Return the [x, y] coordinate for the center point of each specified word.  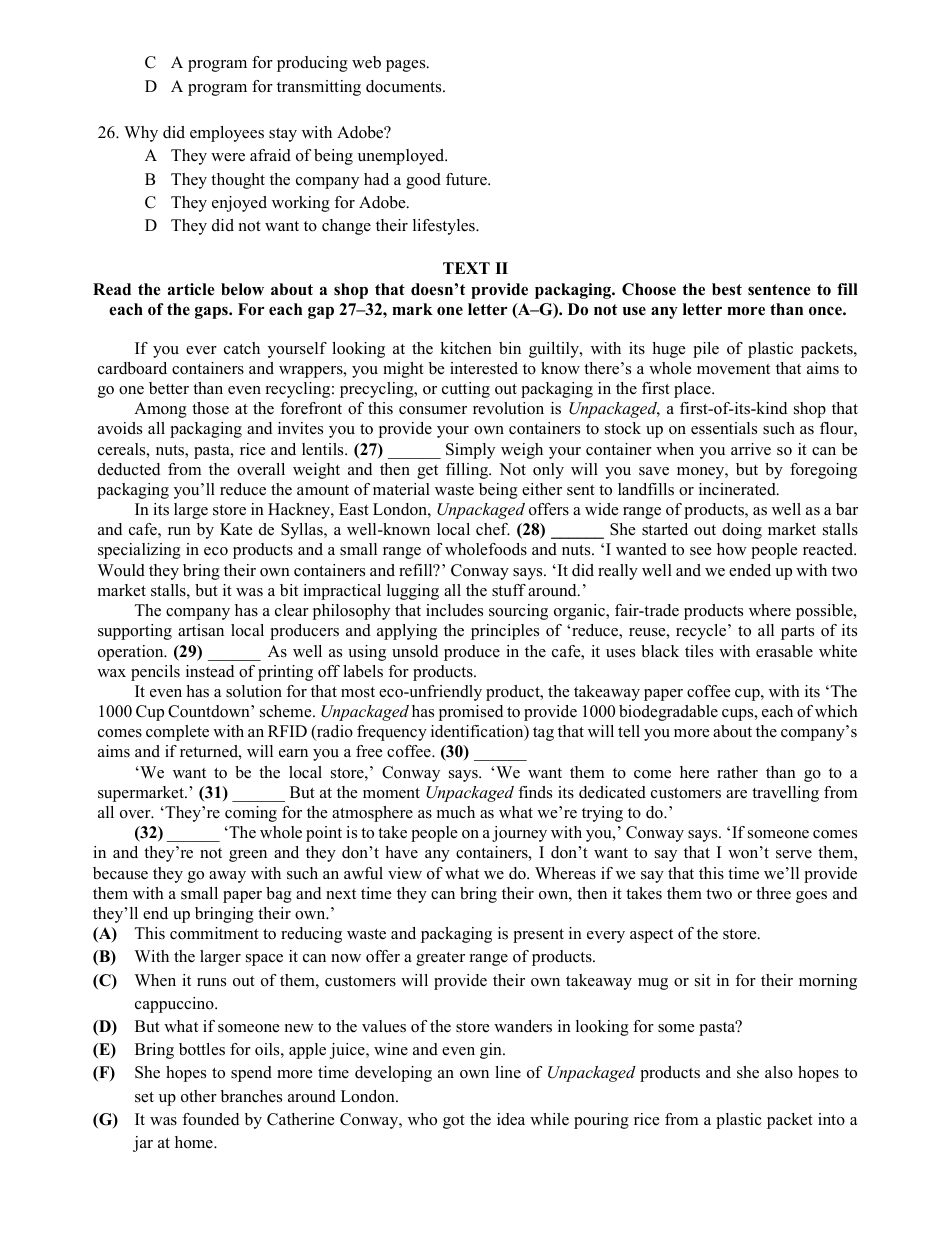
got [454, 1122]
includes [454, 610]
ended [750, 570]
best [727, 289]
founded [210, 1119]
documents [405, 86]
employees [227, 134]
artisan [201, 630]
